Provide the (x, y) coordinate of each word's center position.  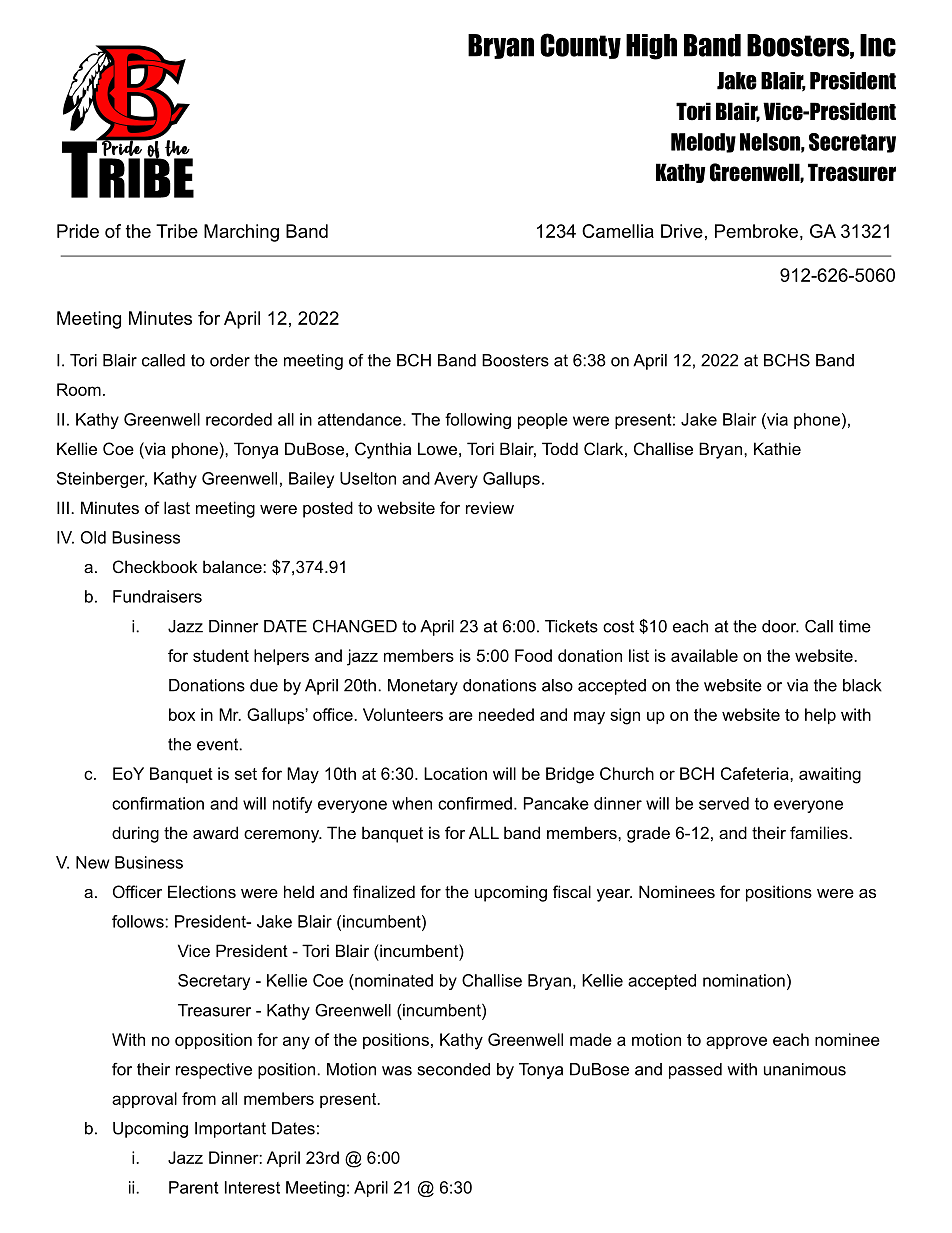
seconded (454, 1069)
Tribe (177, 231)
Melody (703, 143)
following (478, 421)
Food (533, 655)
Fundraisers (157, 596)
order (230, 360)
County (580, 46)
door (780, 626)
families (820, 832)
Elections (202, 891)
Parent (193, 1187)
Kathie (777, 448)
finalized (384, 891)
